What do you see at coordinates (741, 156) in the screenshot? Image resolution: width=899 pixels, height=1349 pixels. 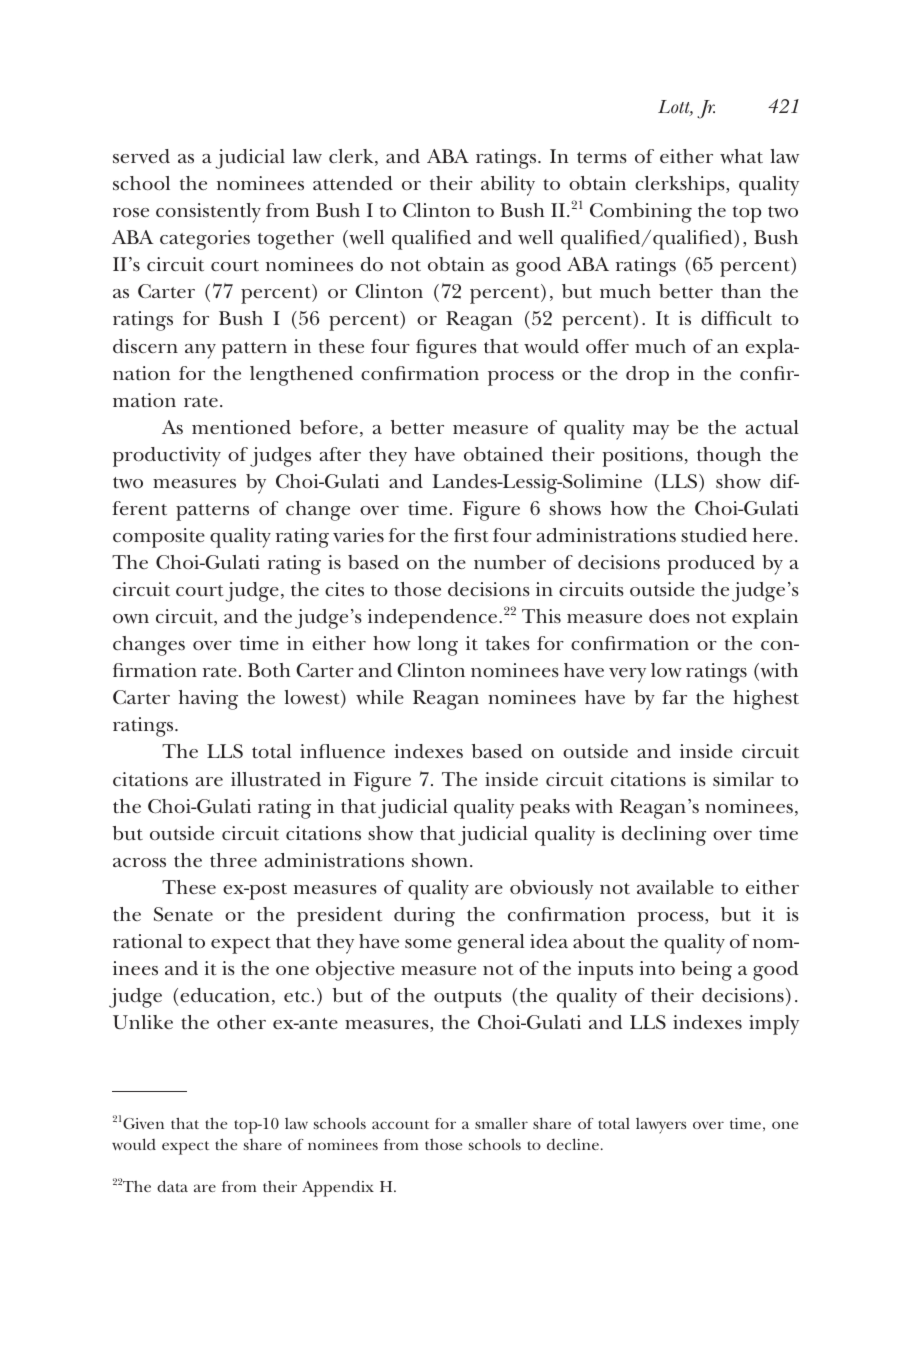 I see `what` at bounding box center [741, 156].
